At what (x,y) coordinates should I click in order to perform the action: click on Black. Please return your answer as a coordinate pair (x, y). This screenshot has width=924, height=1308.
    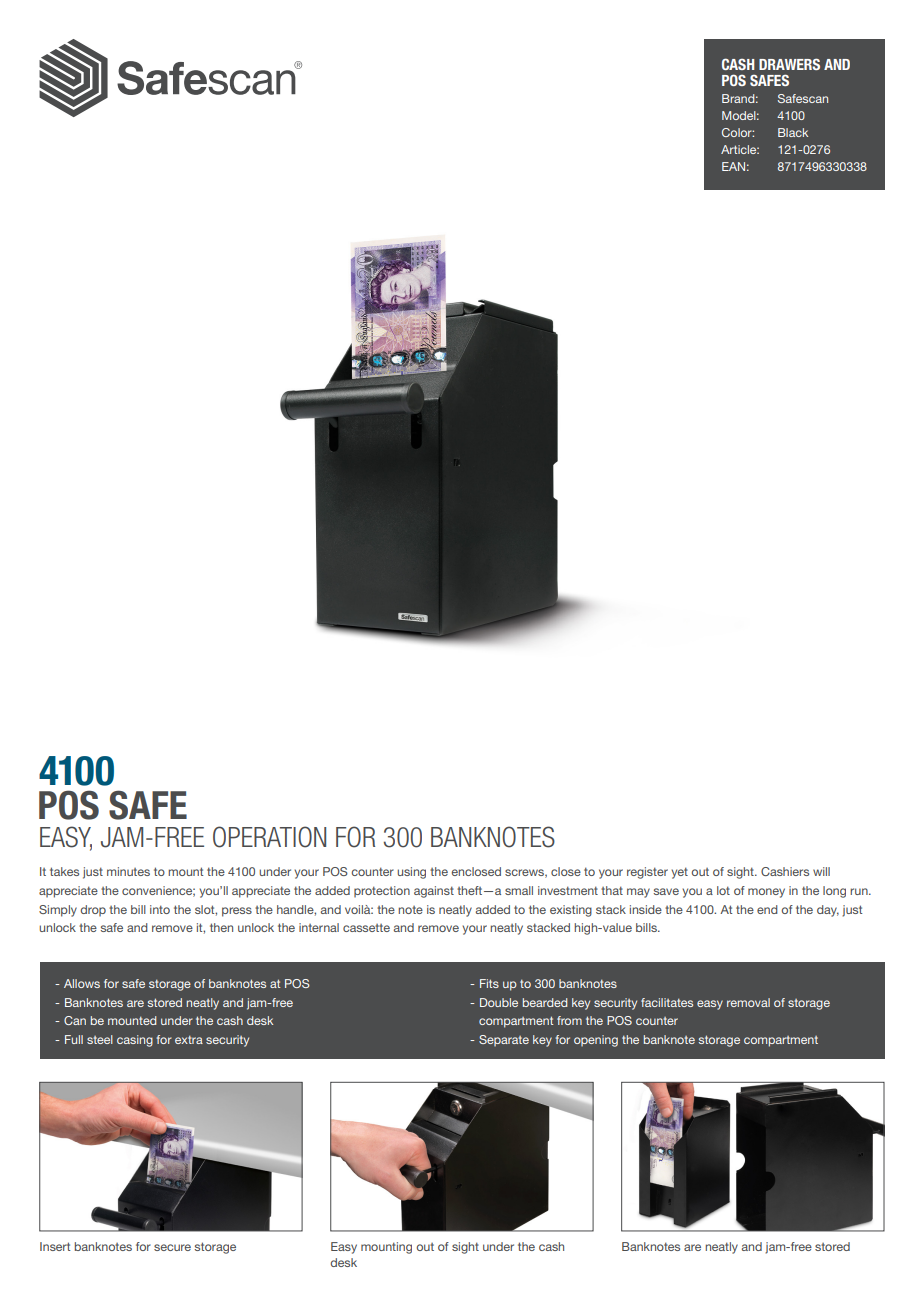
    Looking at the image, I should click on (793, 132).
